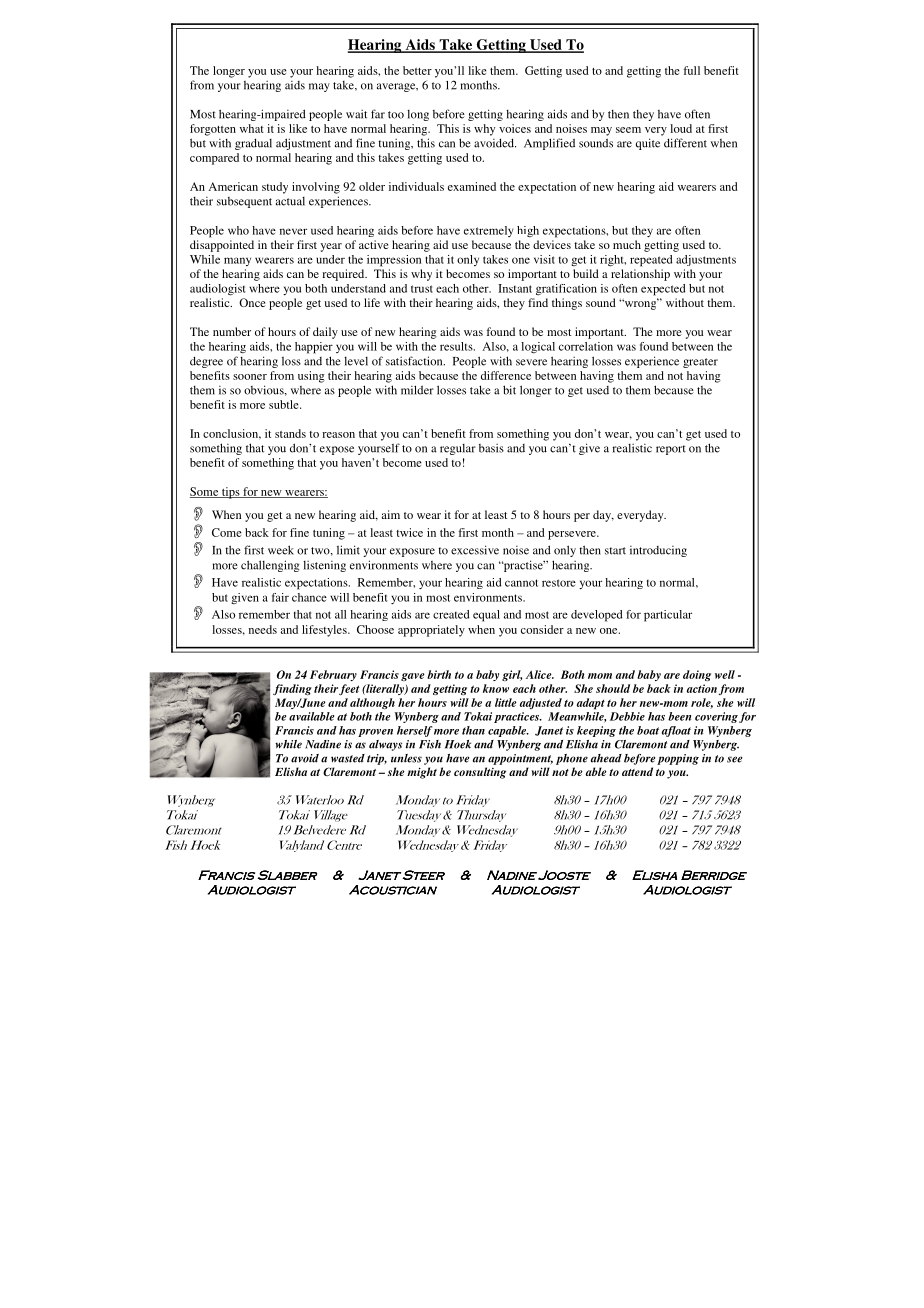  Describe the element at coordinates (417, 70) in the screenshot. I see `better` at that location.
